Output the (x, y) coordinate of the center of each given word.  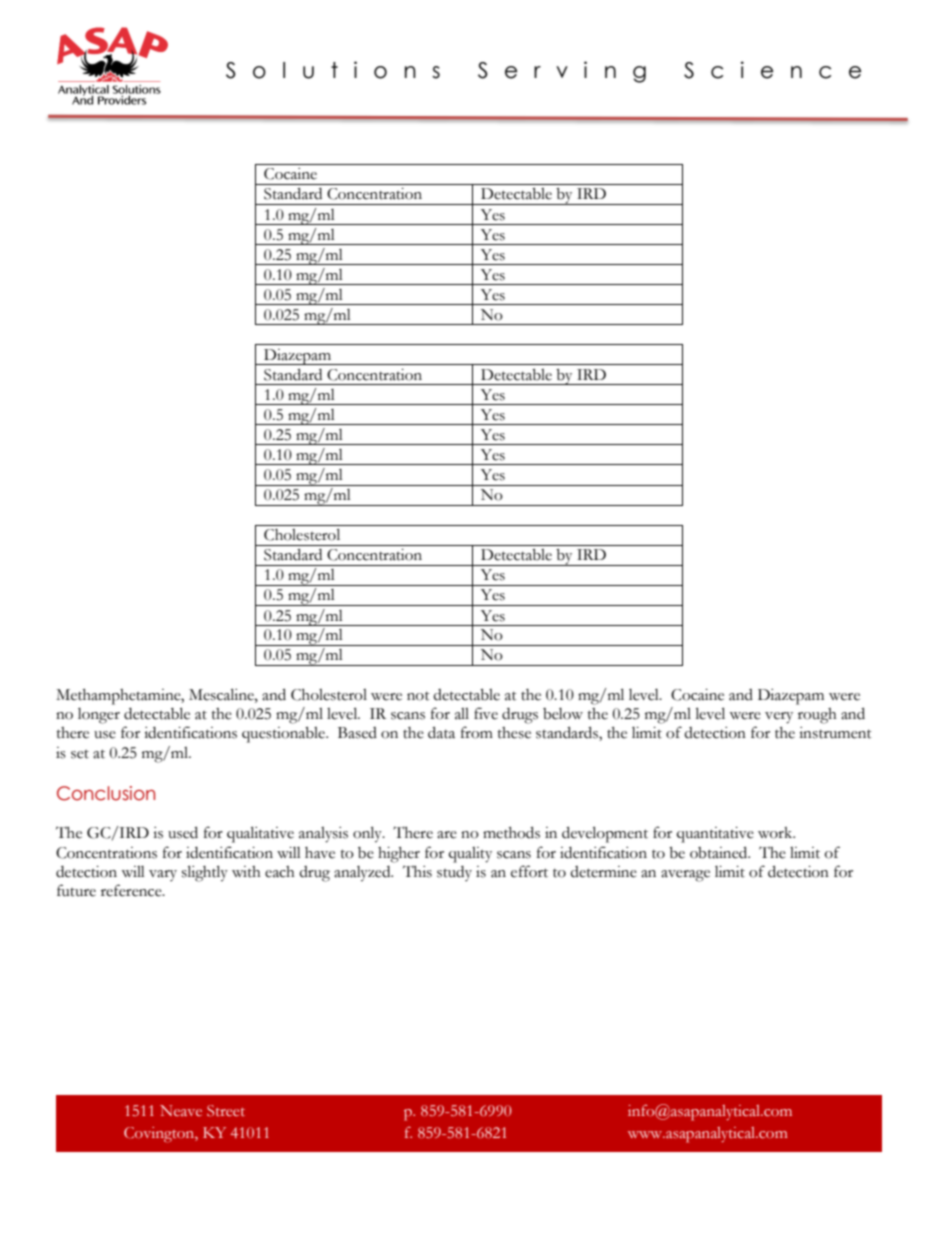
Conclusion (106, 793)
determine (603, 872)
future (76, 890)
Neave (181, 1110)
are (447, 835)
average (685, 876)
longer (99, 716)
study (454, 873)
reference (132, 890)
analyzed (363, 874)
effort (529, 871)
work (776, 833)
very (779, 718)
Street (226, 1111)
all (462, 714)
